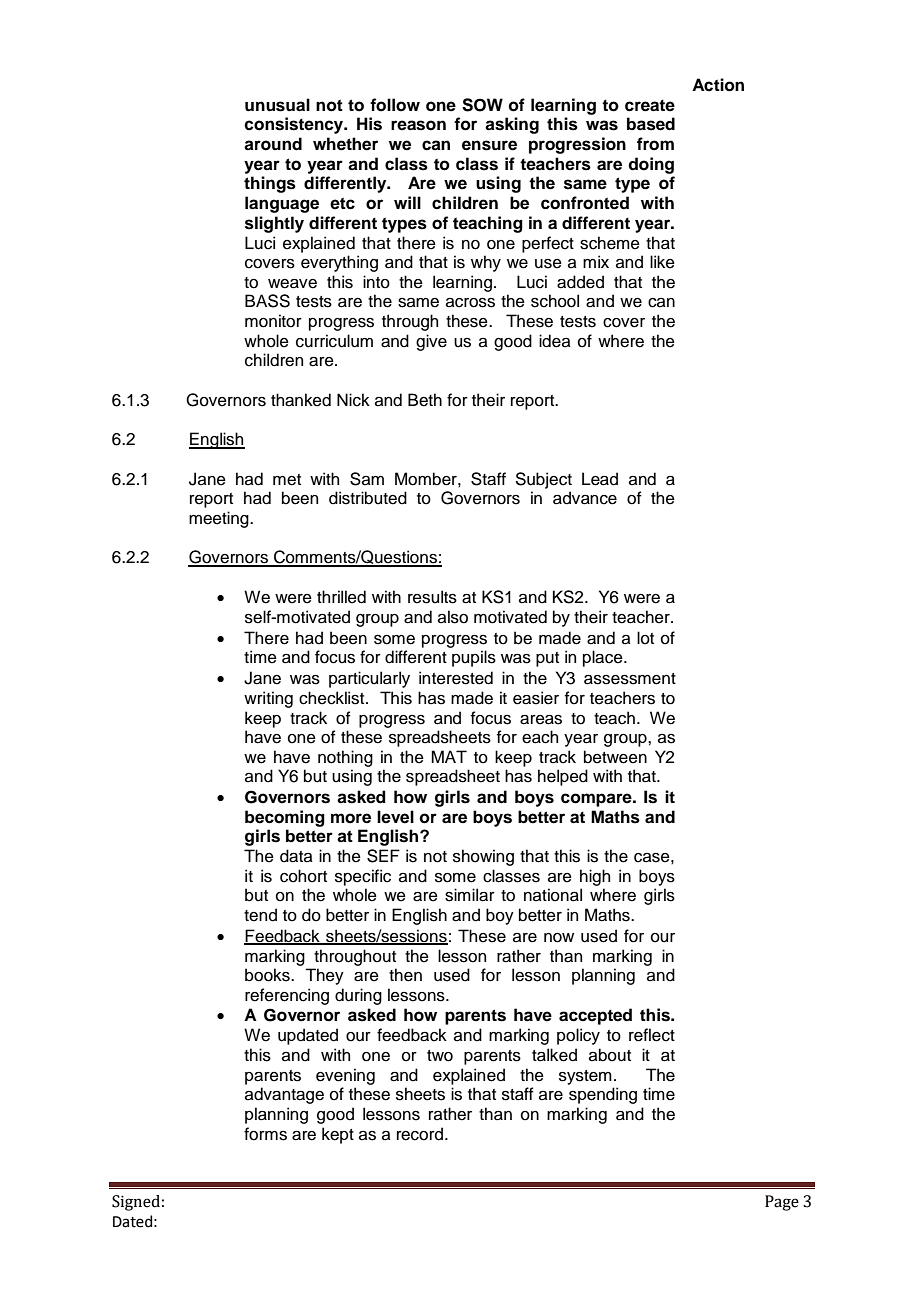 The width and height of the screenshot is (924, 1307). Describe the element at coordinates (474, 658) in the screenshot. I see `pupils` at that location.
